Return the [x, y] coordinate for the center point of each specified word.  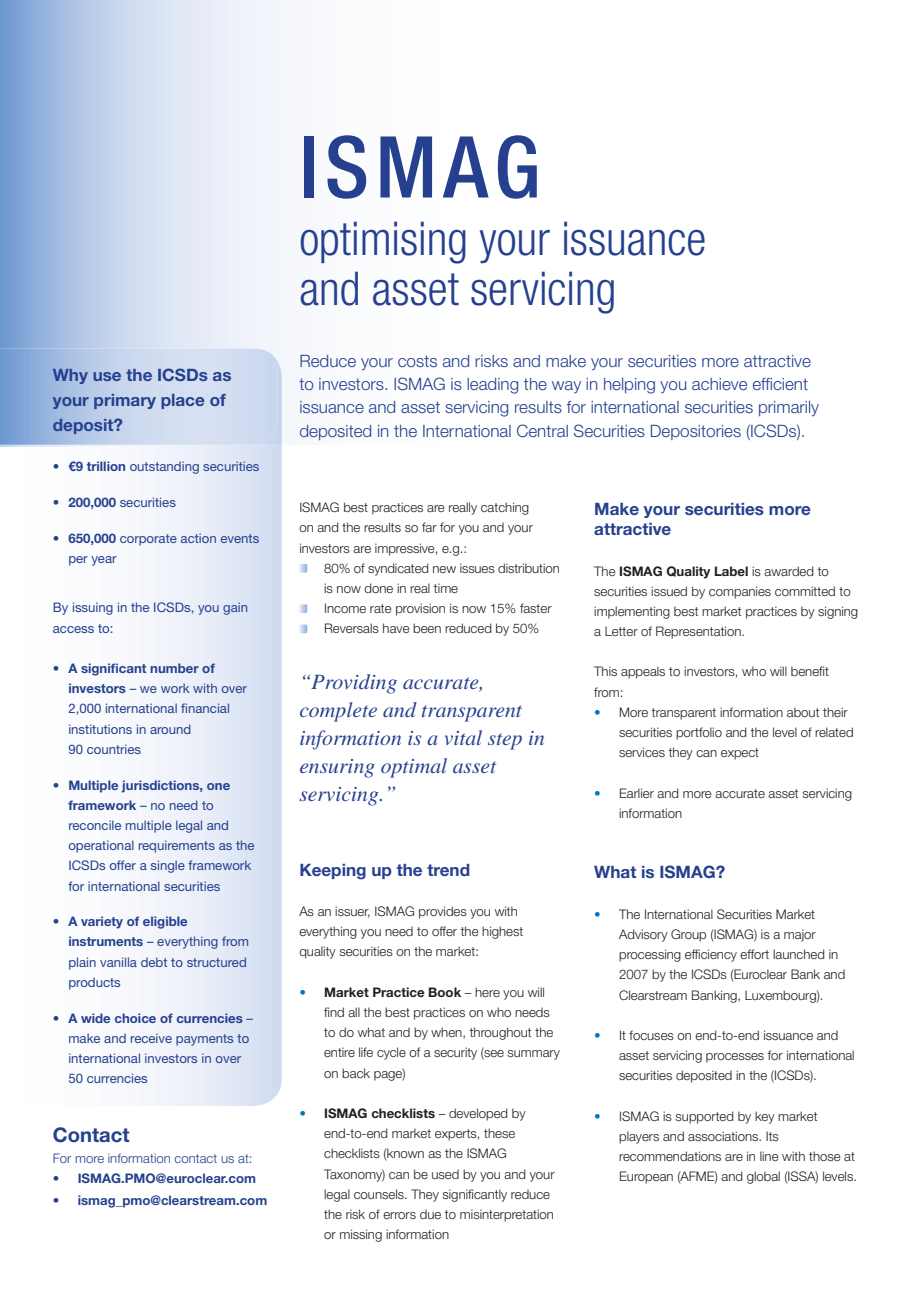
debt [154, 962]
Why [70, 376]
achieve [719, 384]
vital [463, 737]
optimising [383, 242]
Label [731, 571]
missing [361, 1235]
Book [445, 992]
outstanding [164, 467]
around [170, 729]
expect [740, 754]
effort [754, 954]
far [429, 527]
